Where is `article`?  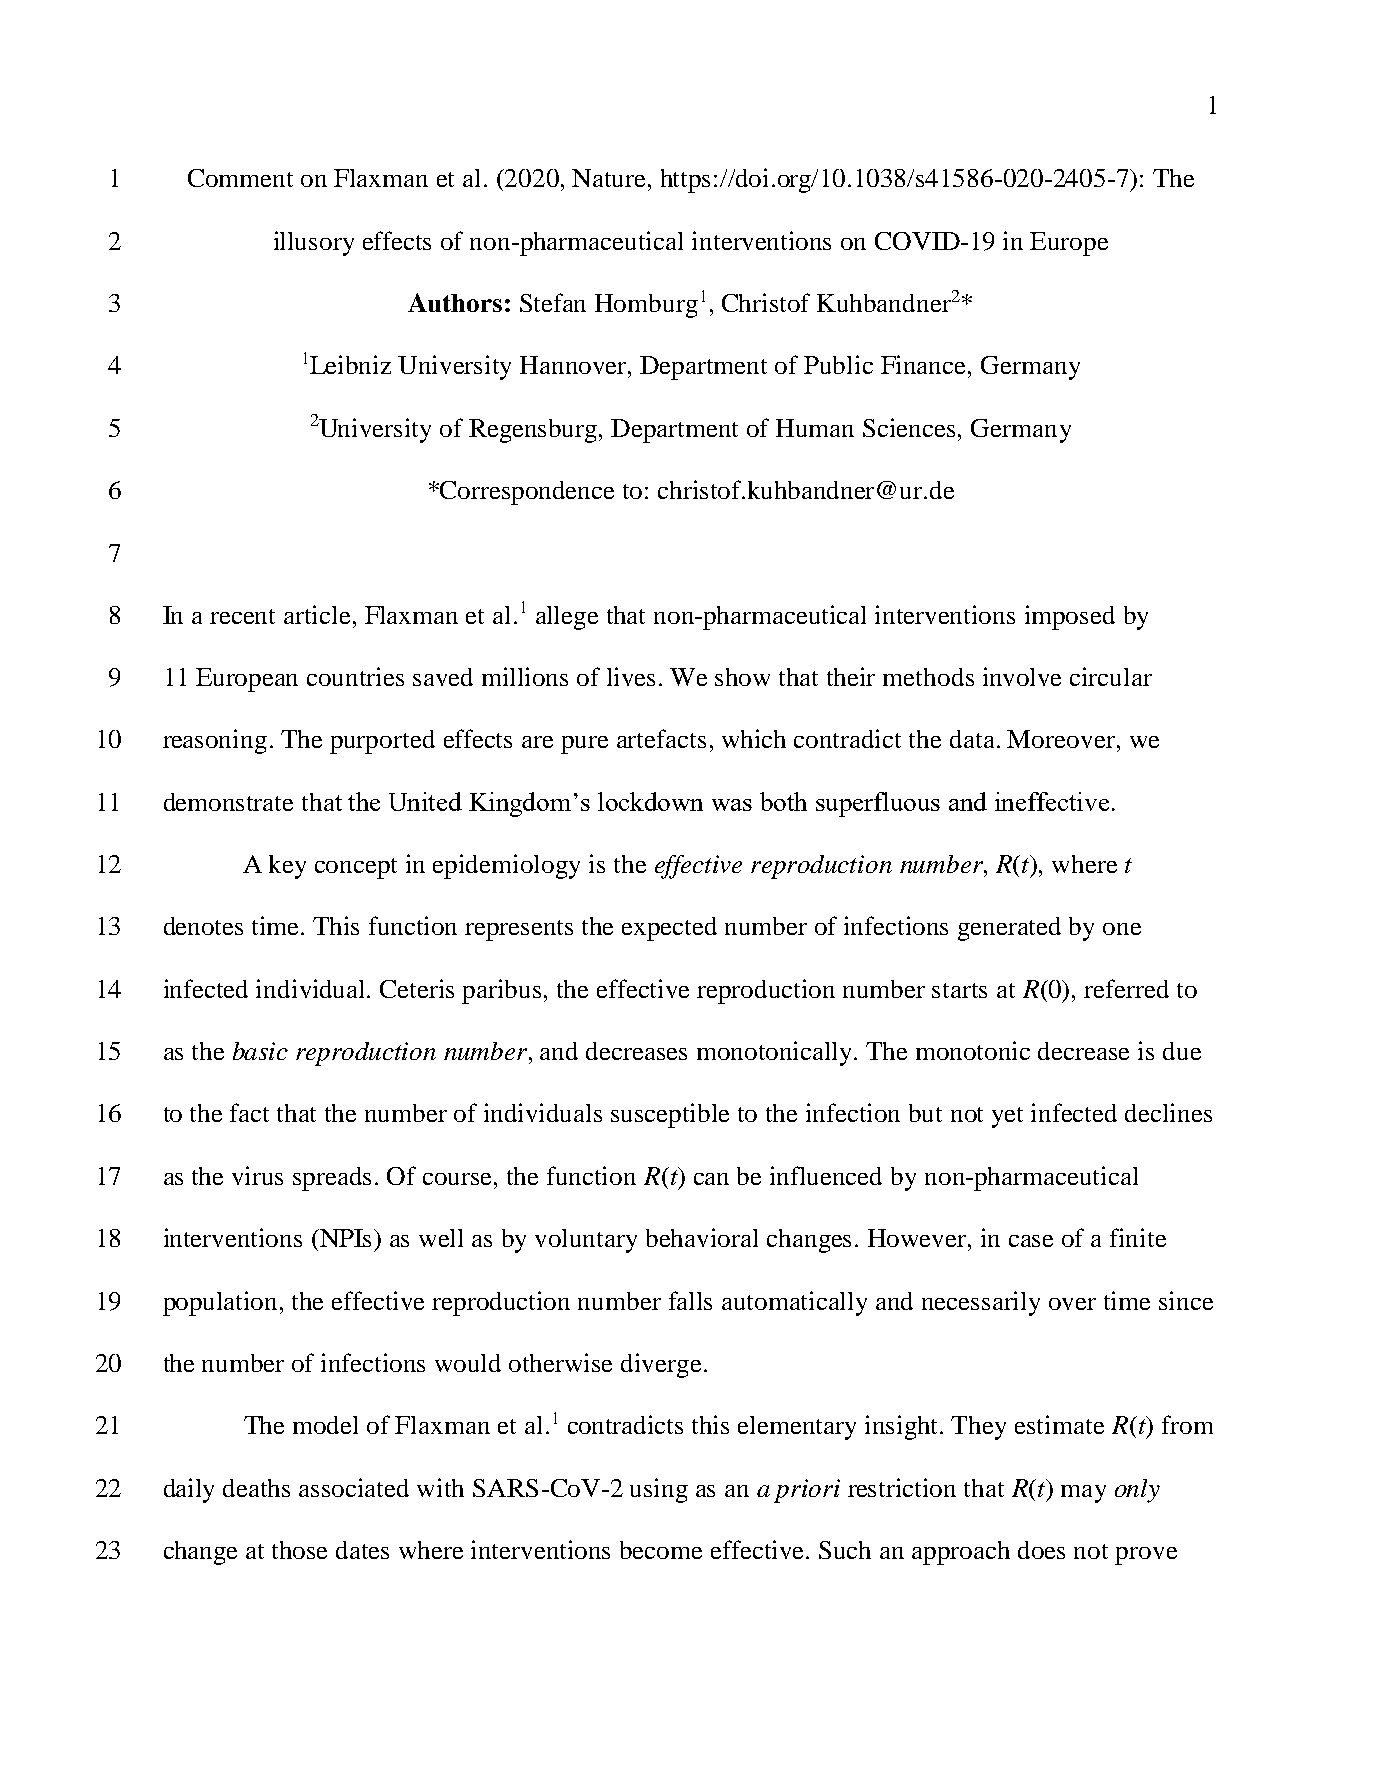
article is located at coordinates (317, 614).
